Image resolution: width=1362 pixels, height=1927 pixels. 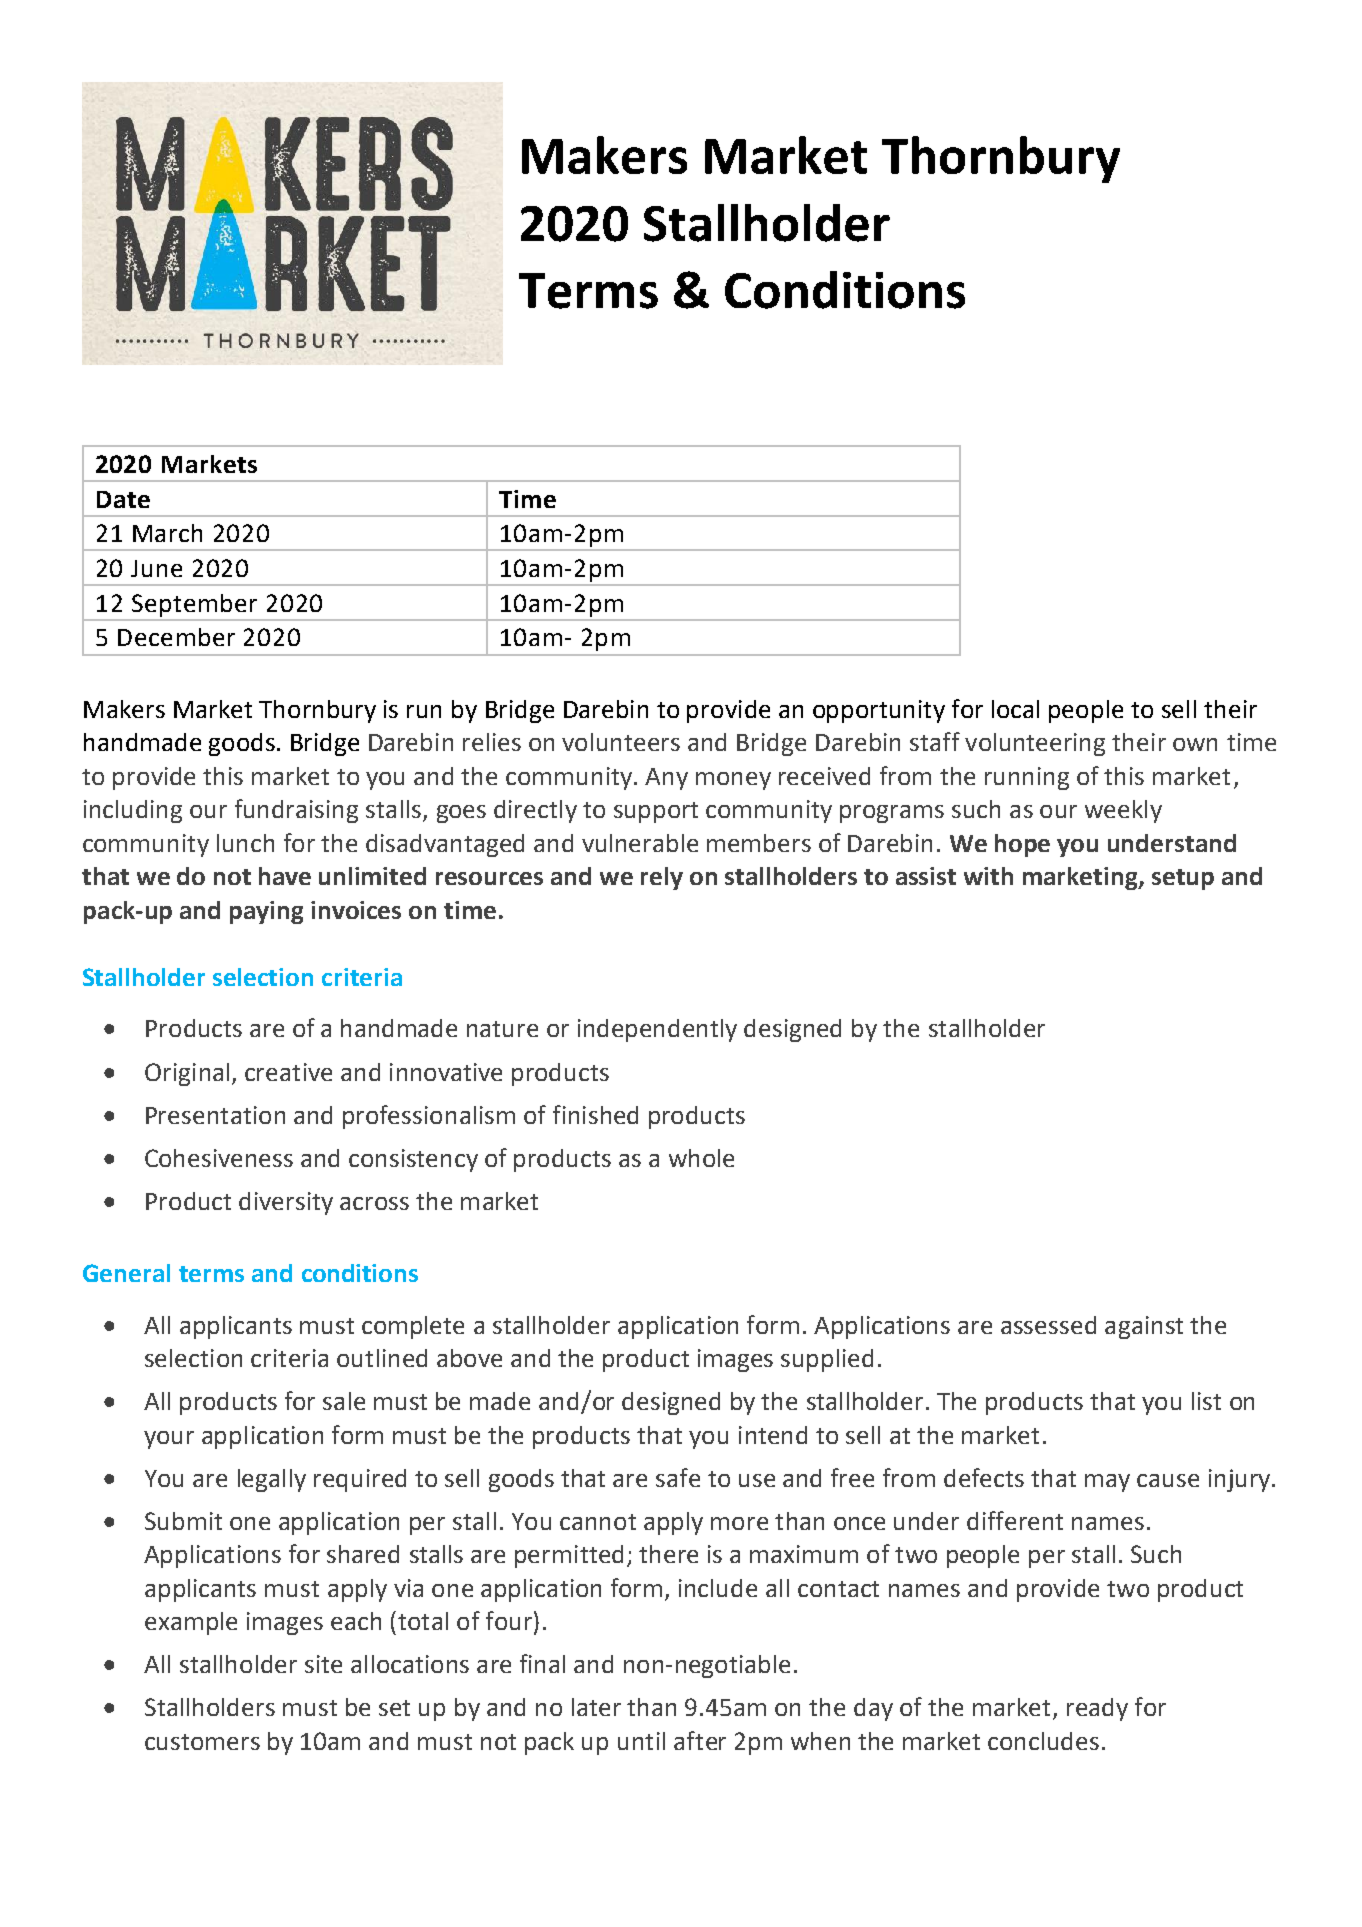 What do you see at coordinates (202, 1742) in the screenshot?
I see `customers` at bounding box center [202, 1742].
